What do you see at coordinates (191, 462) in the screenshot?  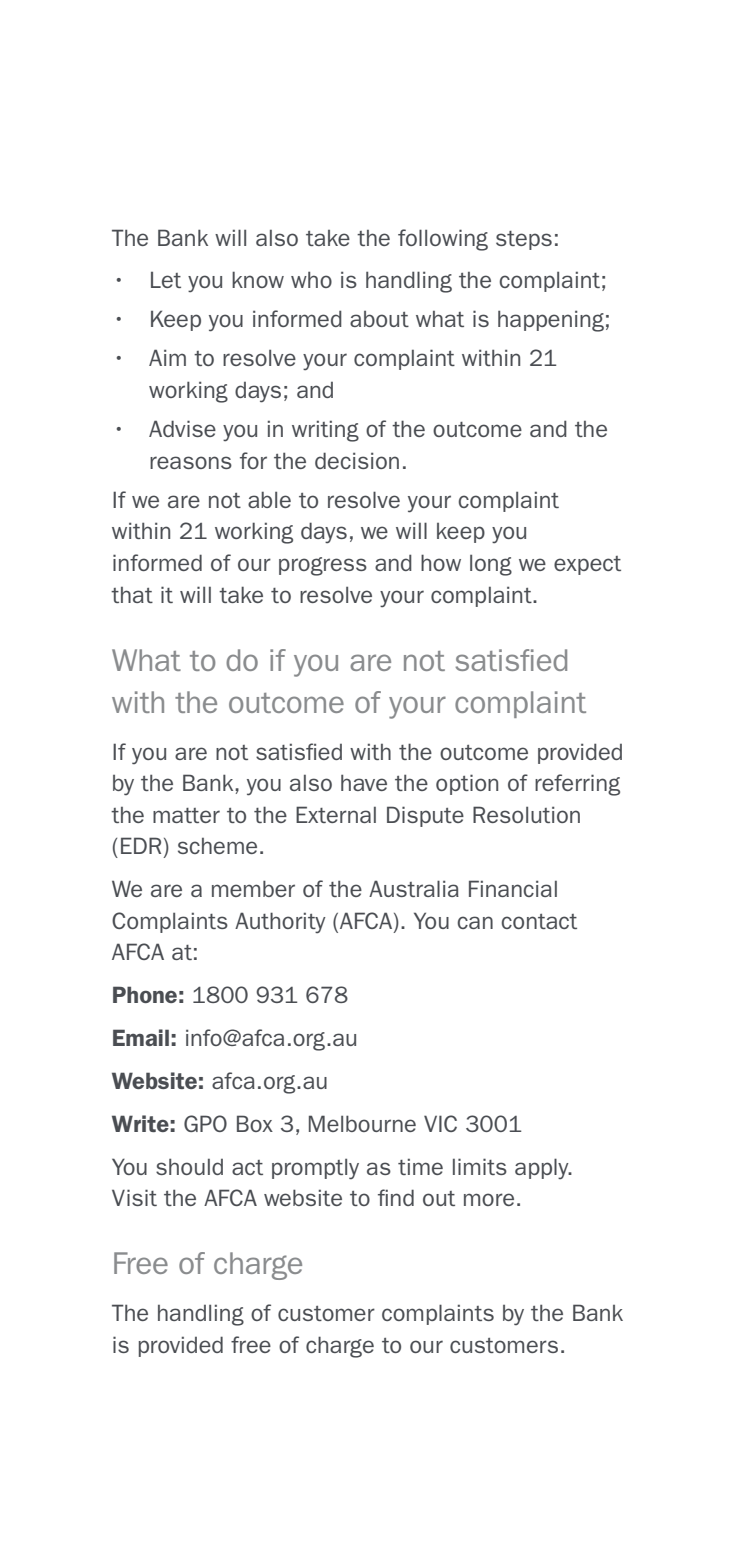 I see `reasons` at bounding box center [191, 462].
